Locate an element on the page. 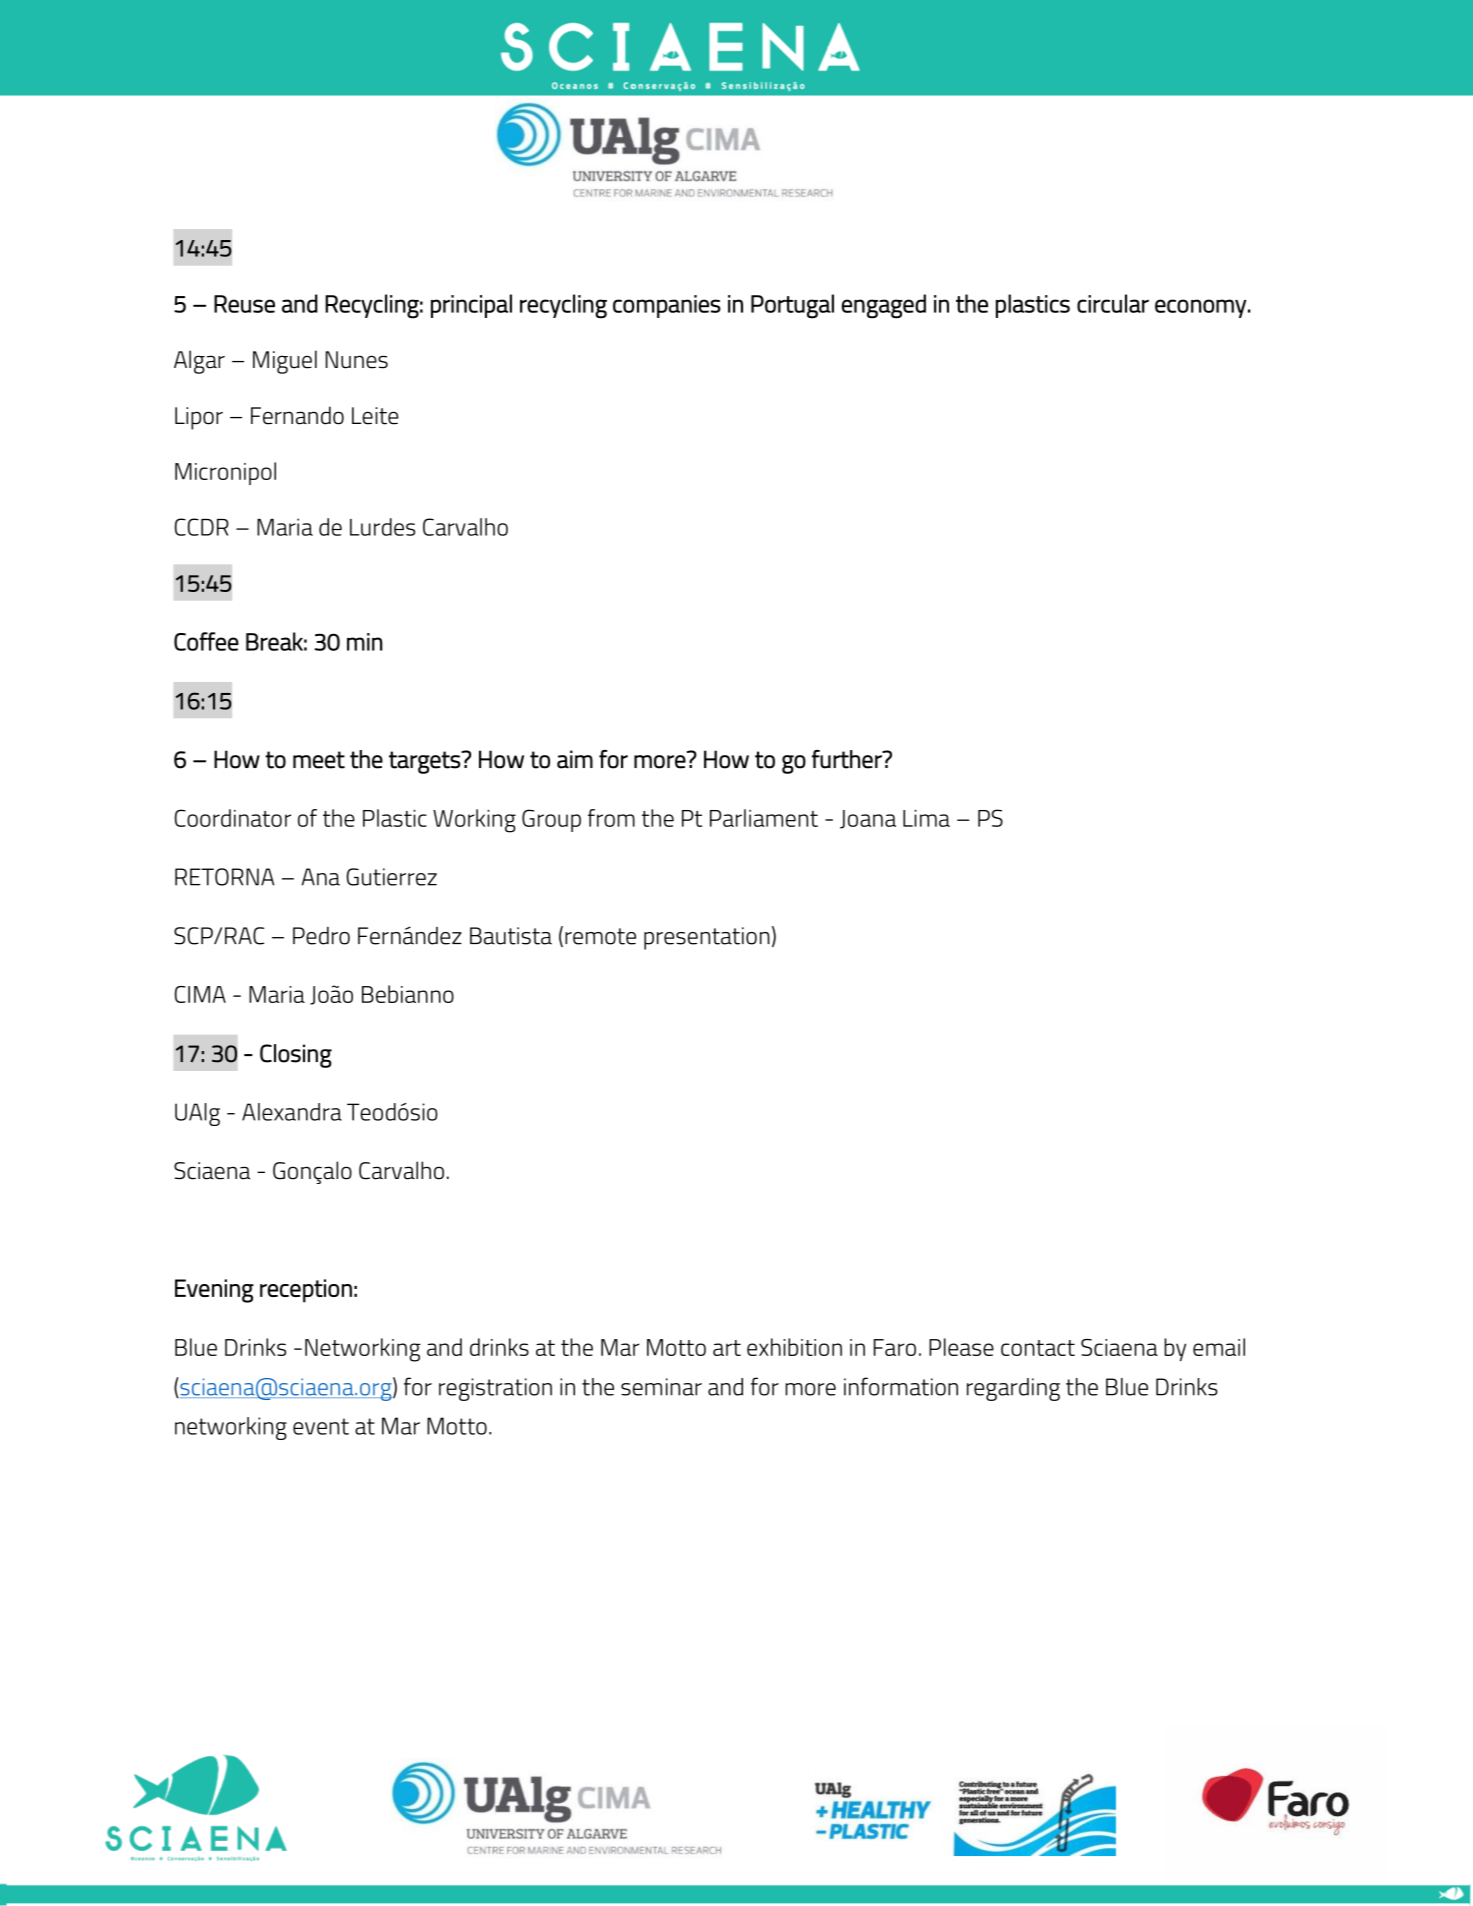  Gutierrez is located at coordinates (392, 877).
